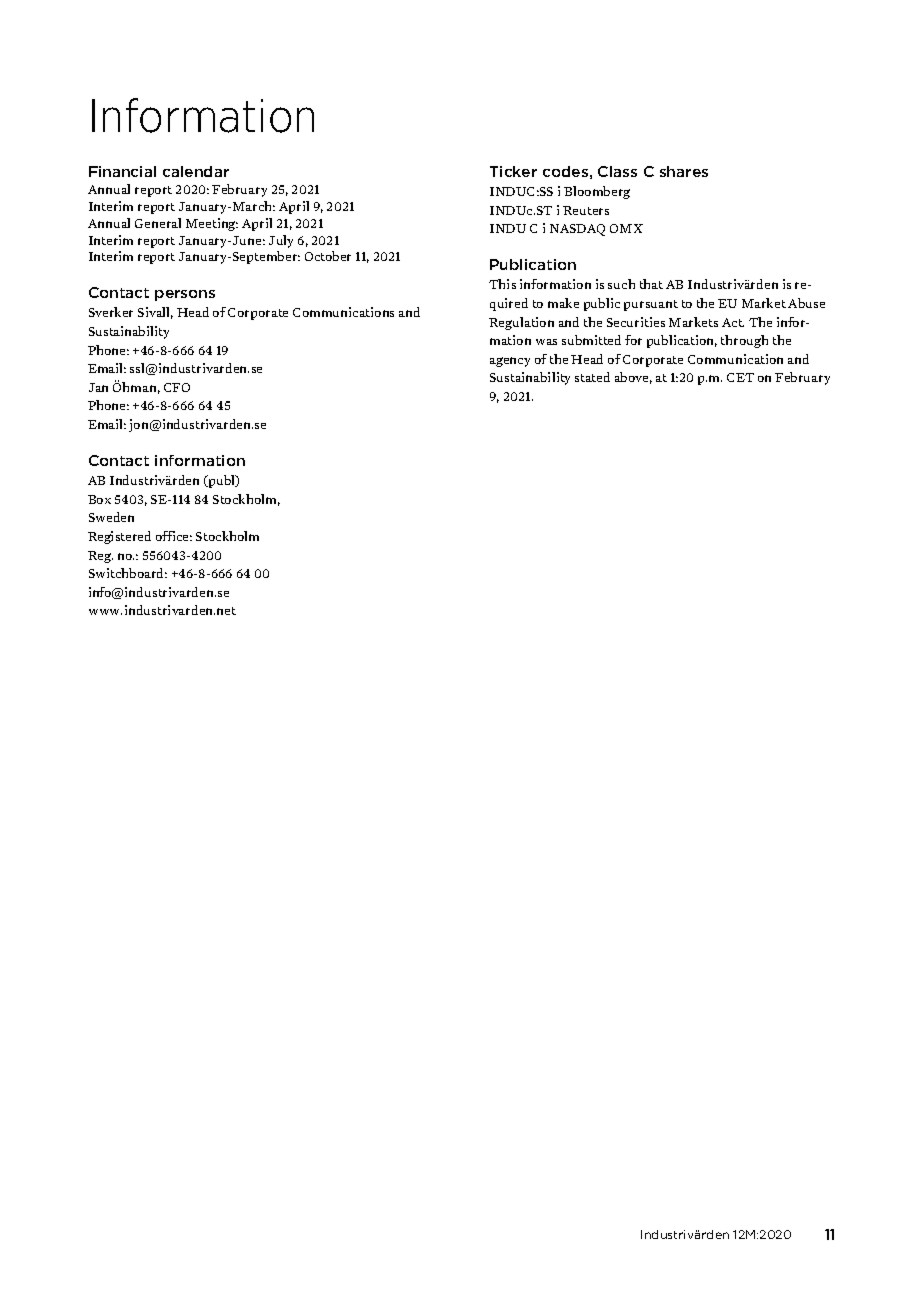 Image resolution: width=924 pixels, height=1308 pixels. What do you see at coordinates (111, 517) in the screenshot?
I see `Sweden` at bounding box center [111, 517].
